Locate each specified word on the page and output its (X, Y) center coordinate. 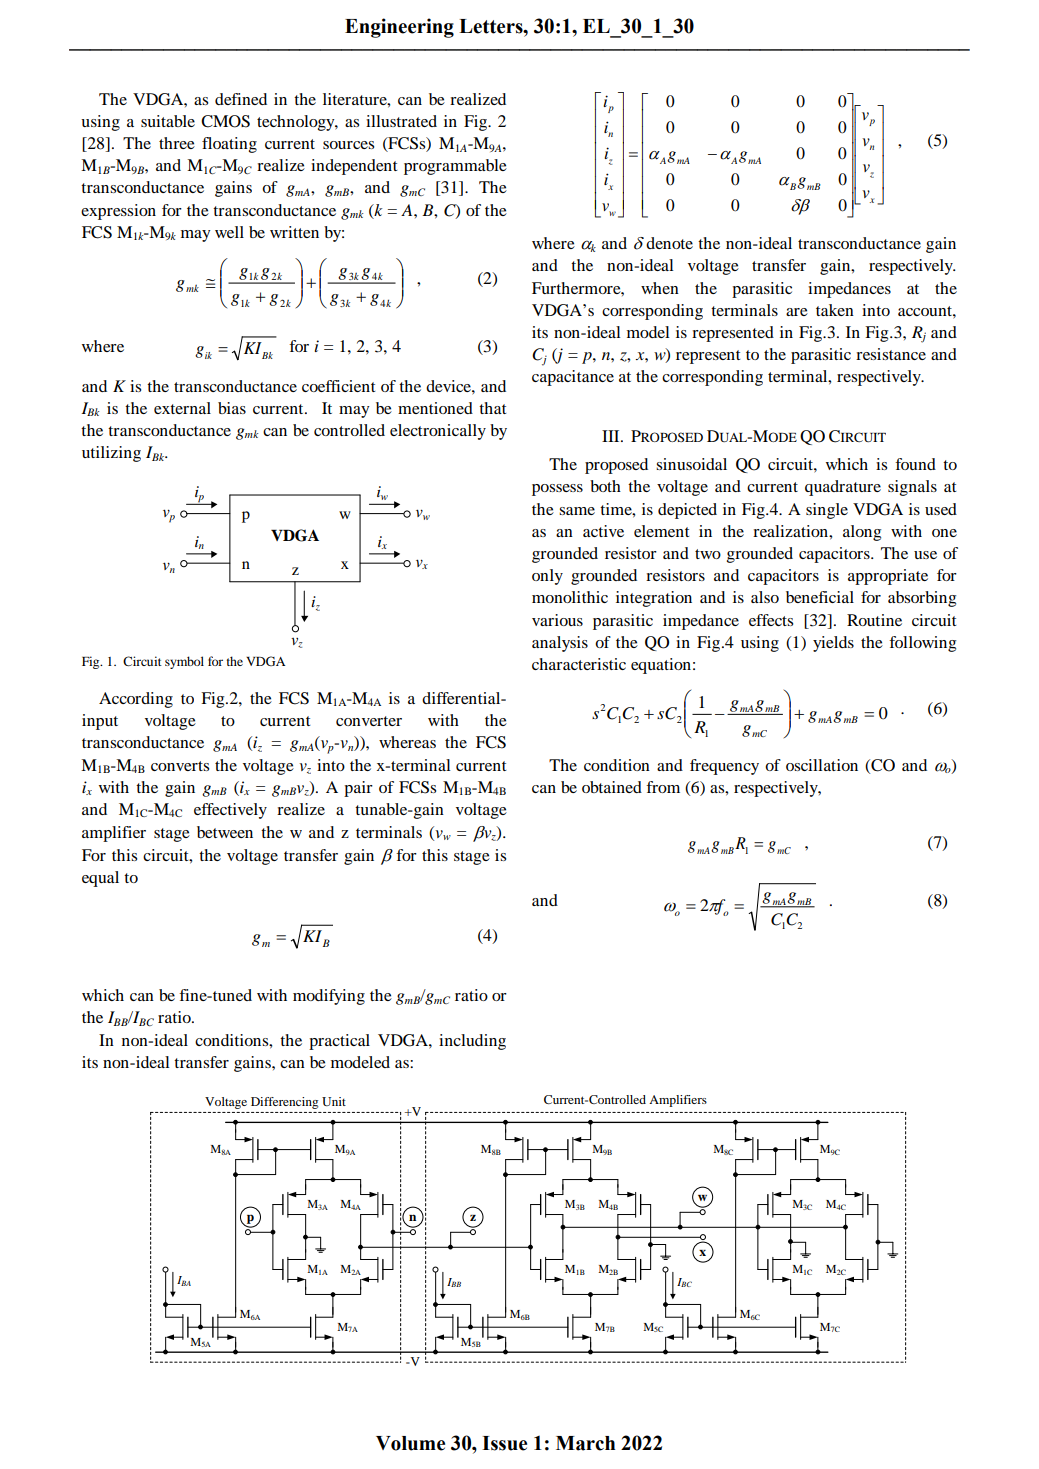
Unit (334, 1101)
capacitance (573, 378)
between (225, 832)
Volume (410, 1443)
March (585, 1443)
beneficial (820, 597)
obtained (612, 787)
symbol (184, 662)
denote (669, 243)
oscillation (822, 765)
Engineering (399, 28)
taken (835, 310)
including (472, 1042)
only (547, 577)
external (182, 408)
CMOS (225, 121)
